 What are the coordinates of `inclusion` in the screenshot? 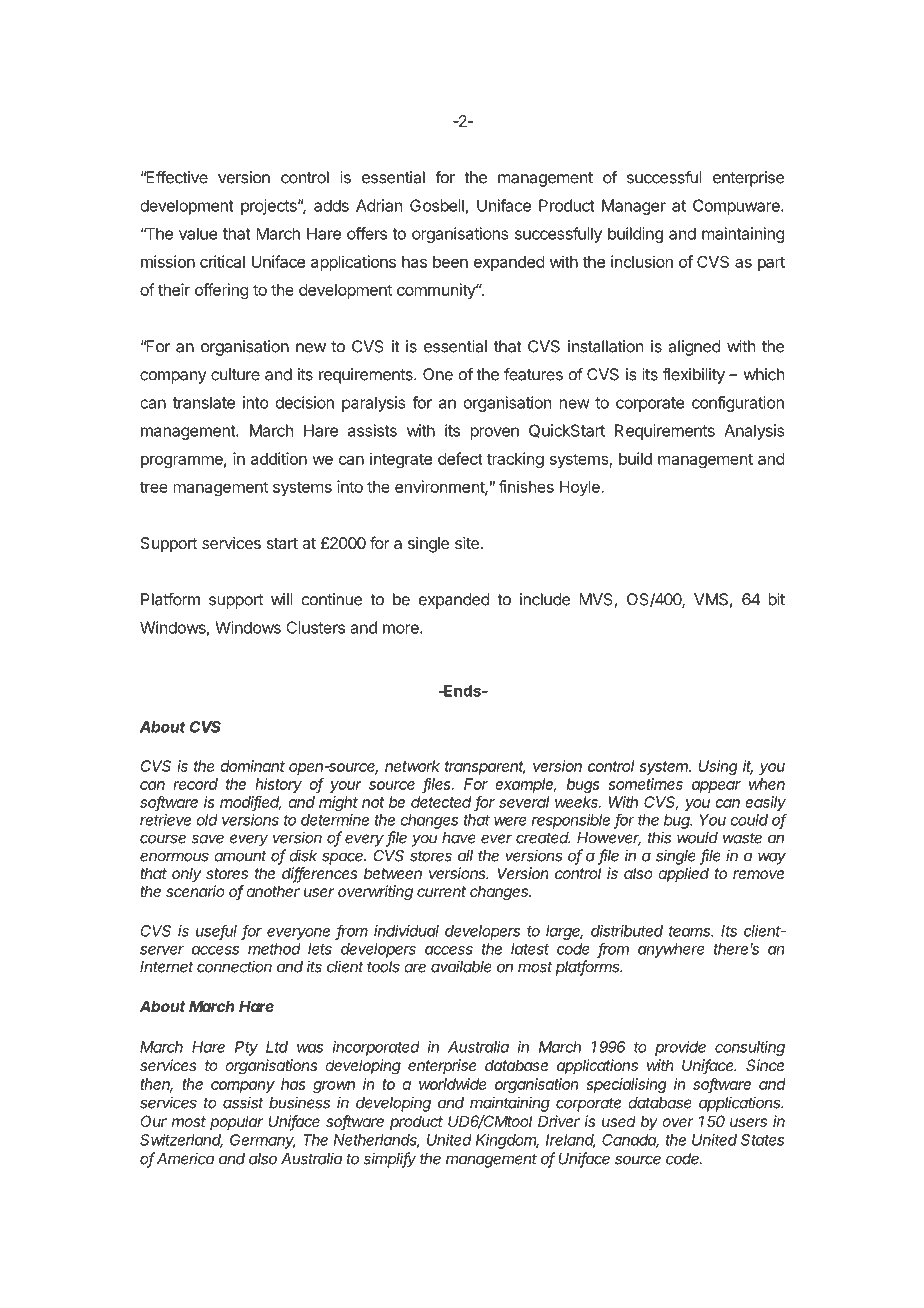 It's located at (642, 261).
